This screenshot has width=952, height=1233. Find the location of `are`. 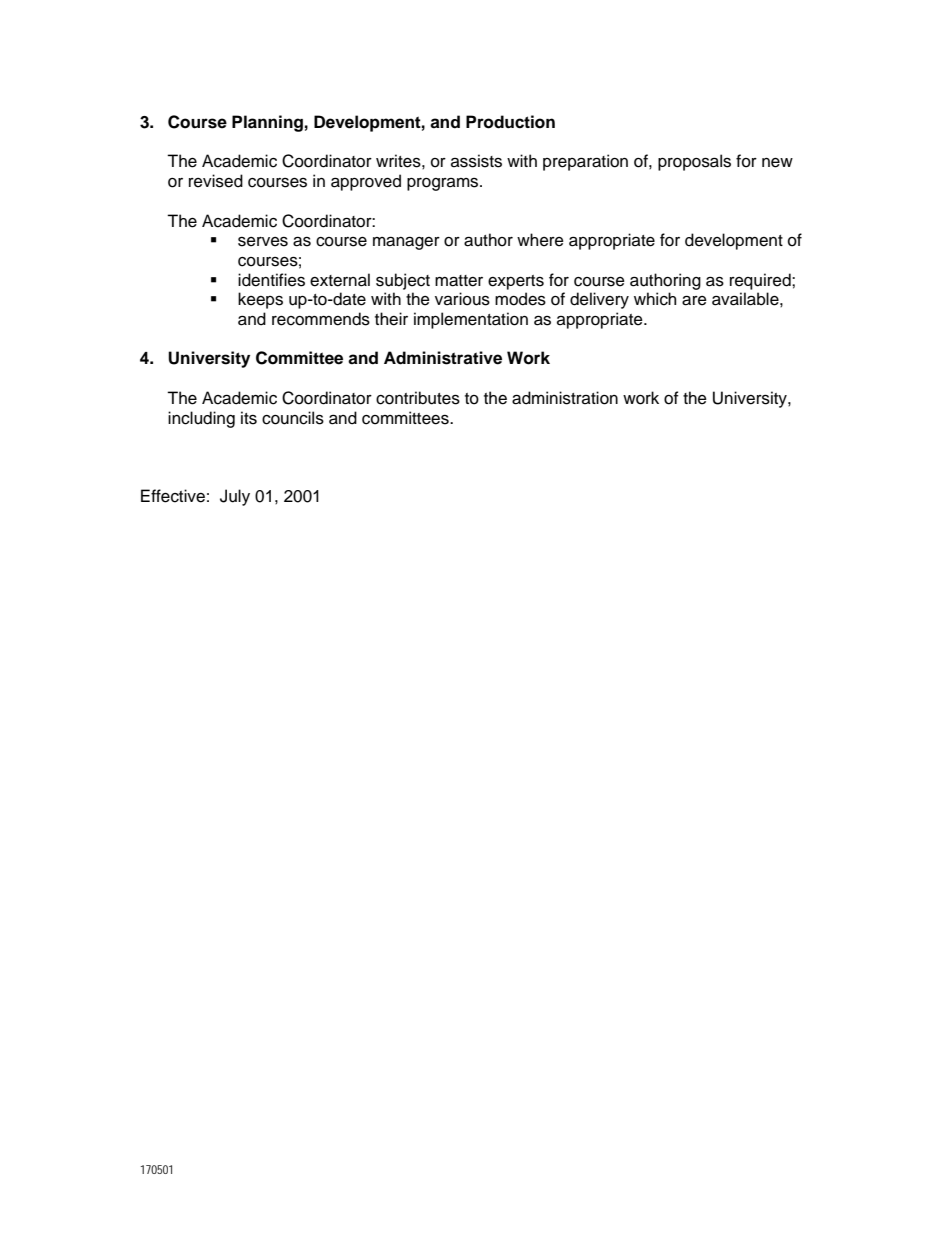

are is located at coordinates (694, 300).
